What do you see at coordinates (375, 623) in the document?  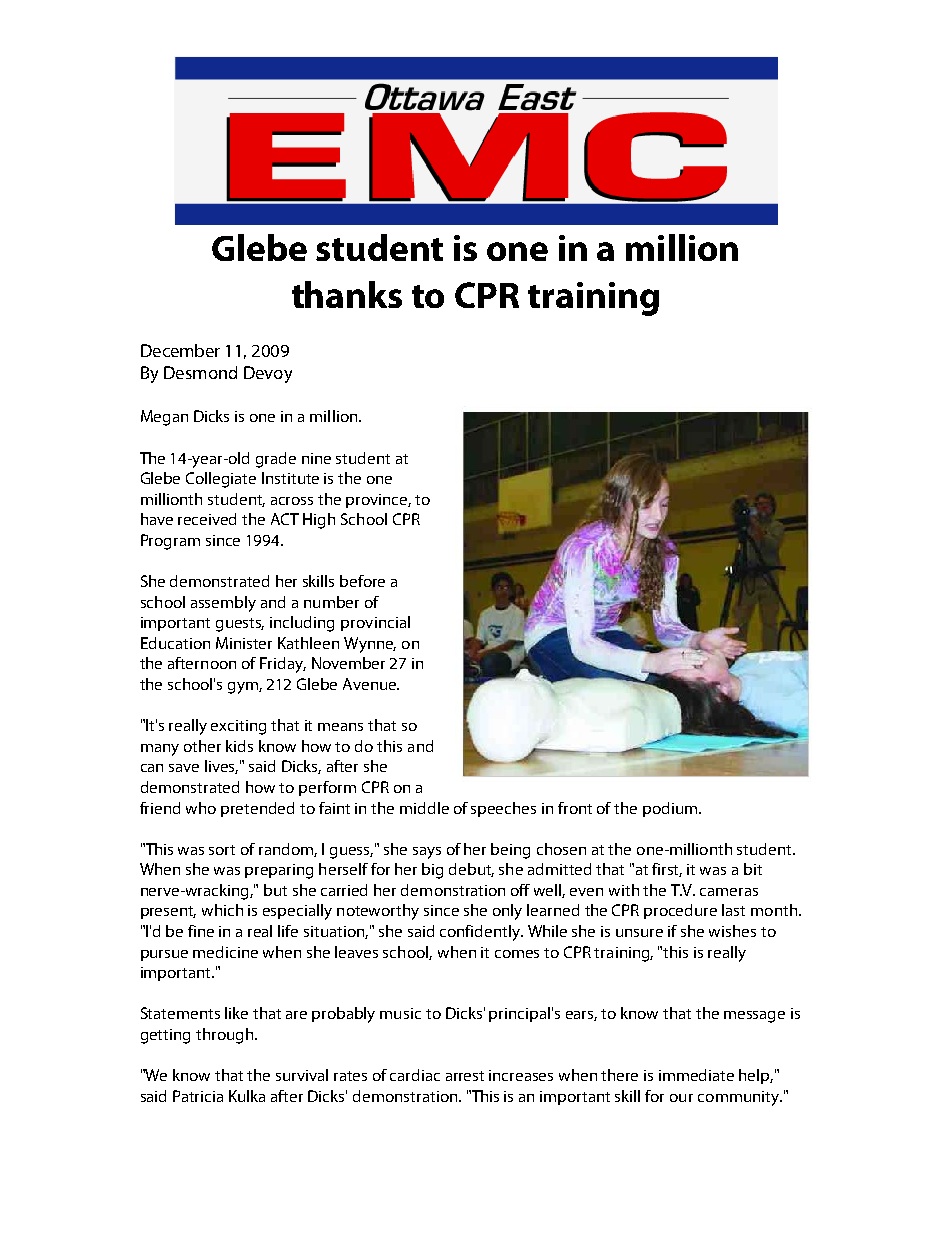 I see `provincial` at bounding box center [375, 623].
